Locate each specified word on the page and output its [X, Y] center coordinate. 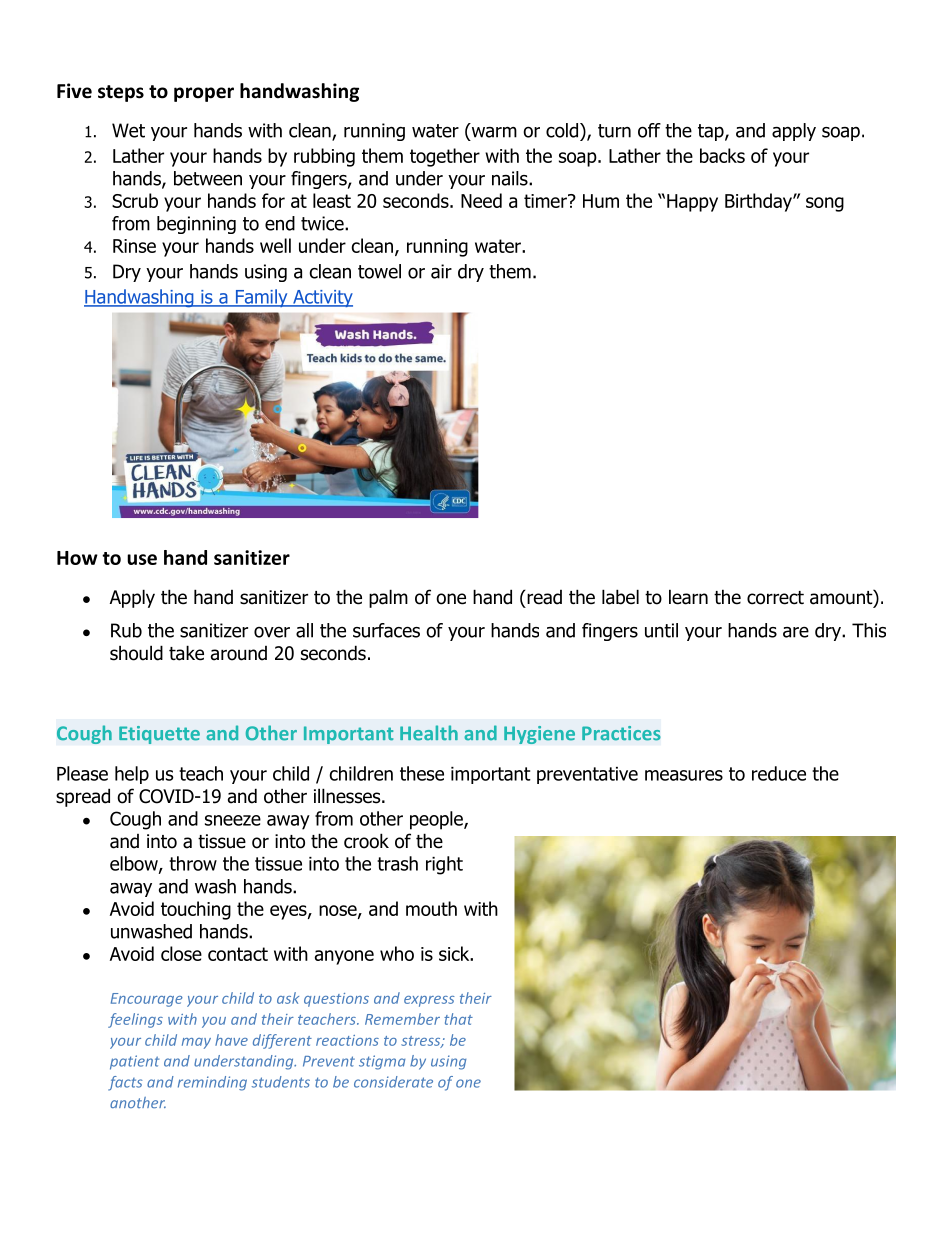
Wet [128, 130]
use [142, 559]
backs [722, 155]
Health [429, 733]
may [196, 1043]
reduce [779, 773]
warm [493, 132]
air [441, 271]
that [458, 1019]
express [429, 1001]
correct [775, 598]
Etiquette [159, 735]
